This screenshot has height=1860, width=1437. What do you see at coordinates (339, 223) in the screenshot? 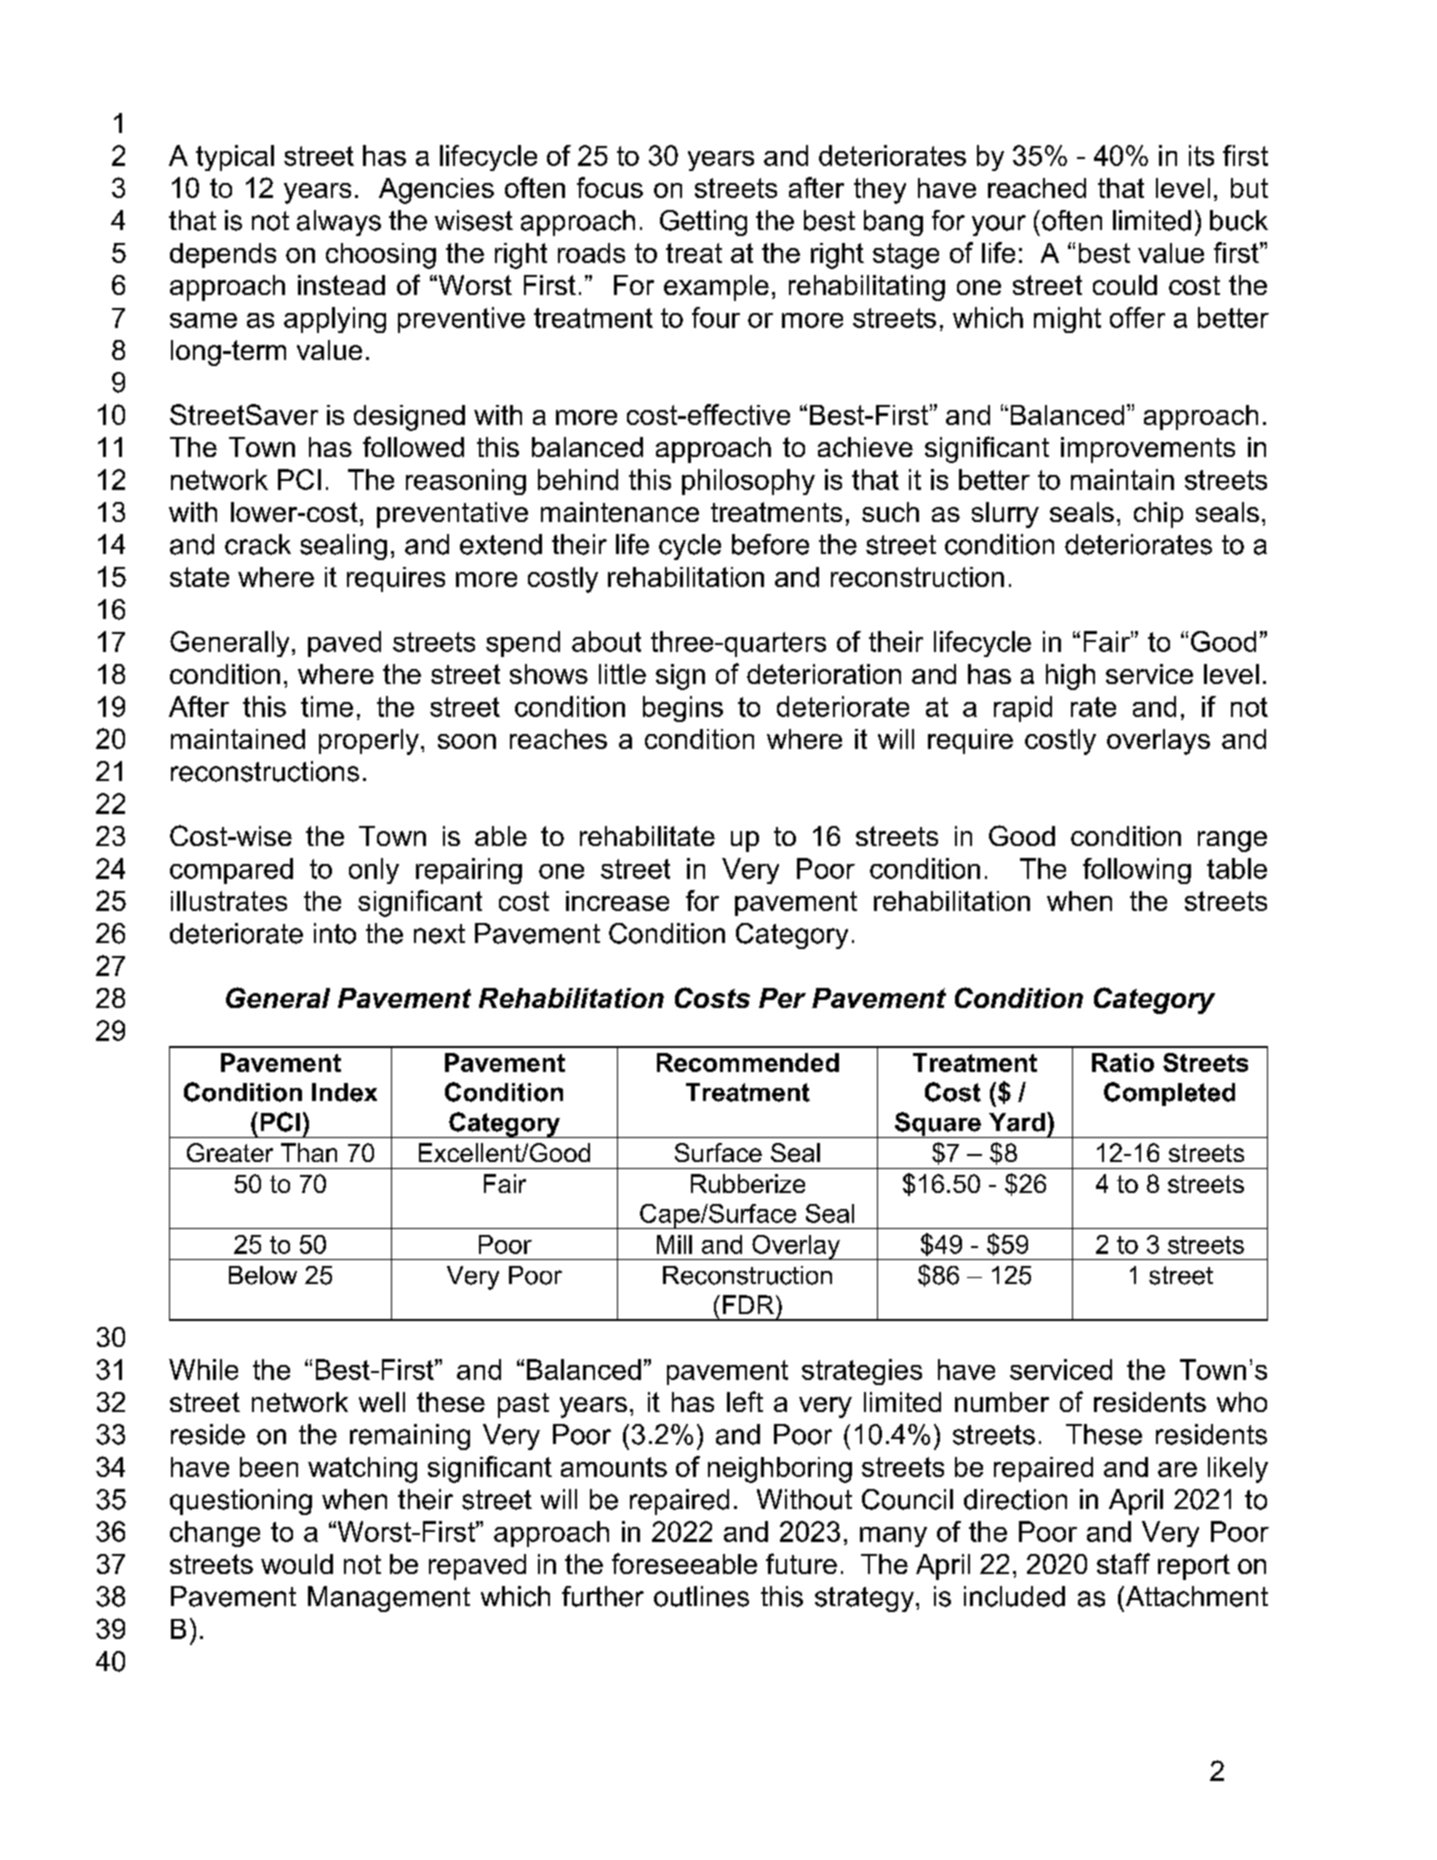
I see `always` at bounding box center [339, 223].
